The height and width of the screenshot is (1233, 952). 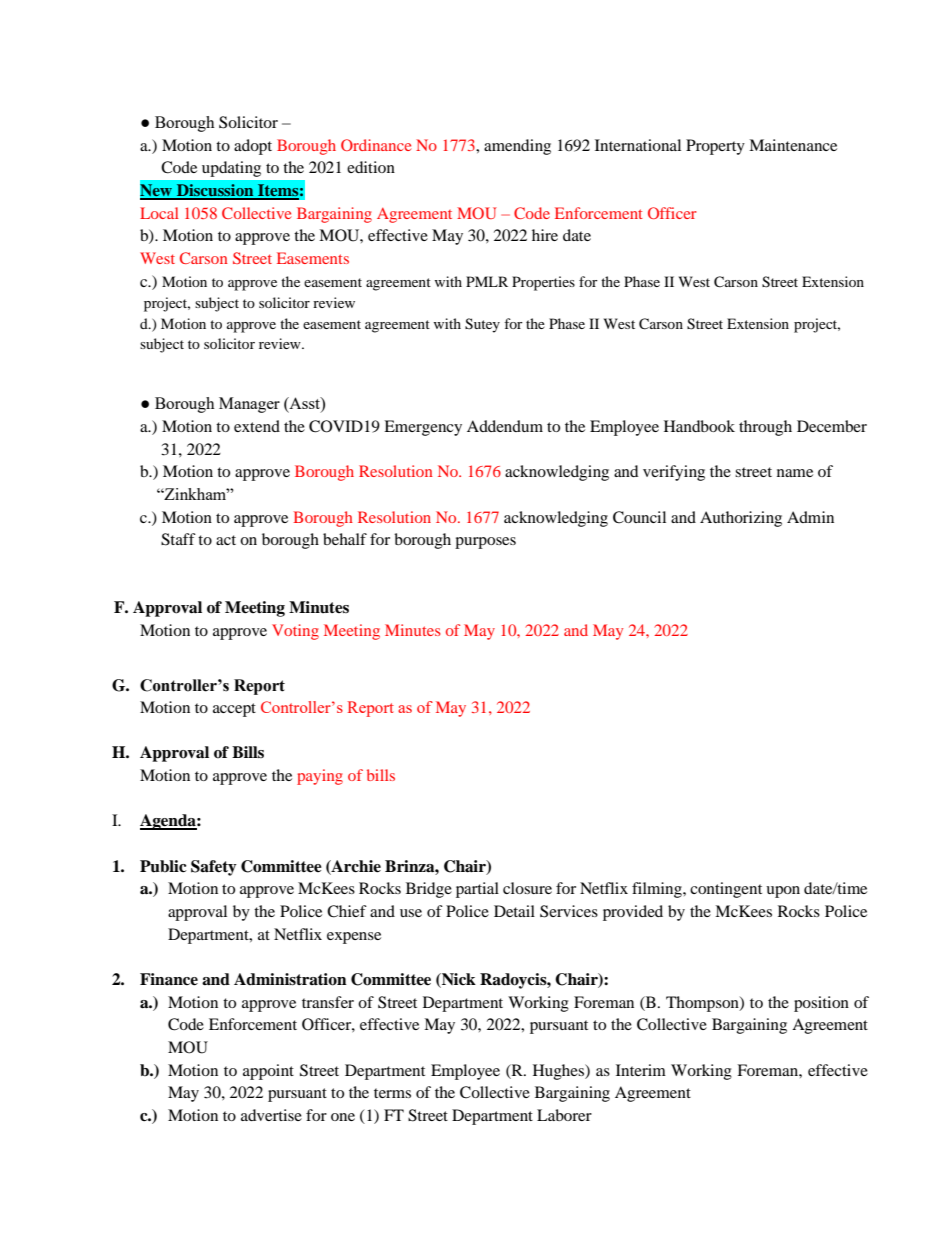 What do you see at coordinates (527, 888) in the screenshot?
I see `closure` at bounding box center [527, 888].
